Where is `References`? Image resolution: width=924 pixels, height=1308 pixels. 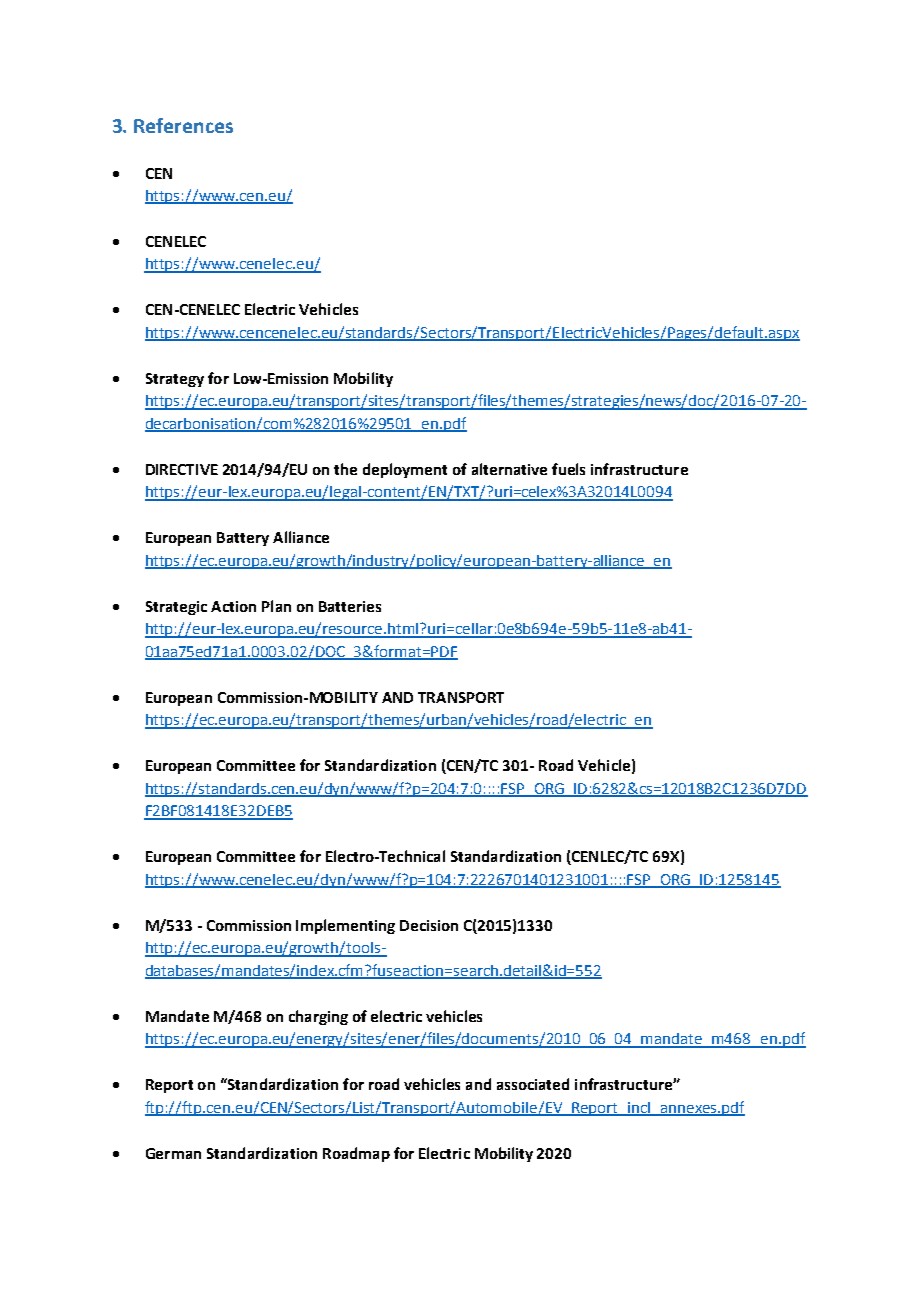
References is located at coordinates (183, 125).
